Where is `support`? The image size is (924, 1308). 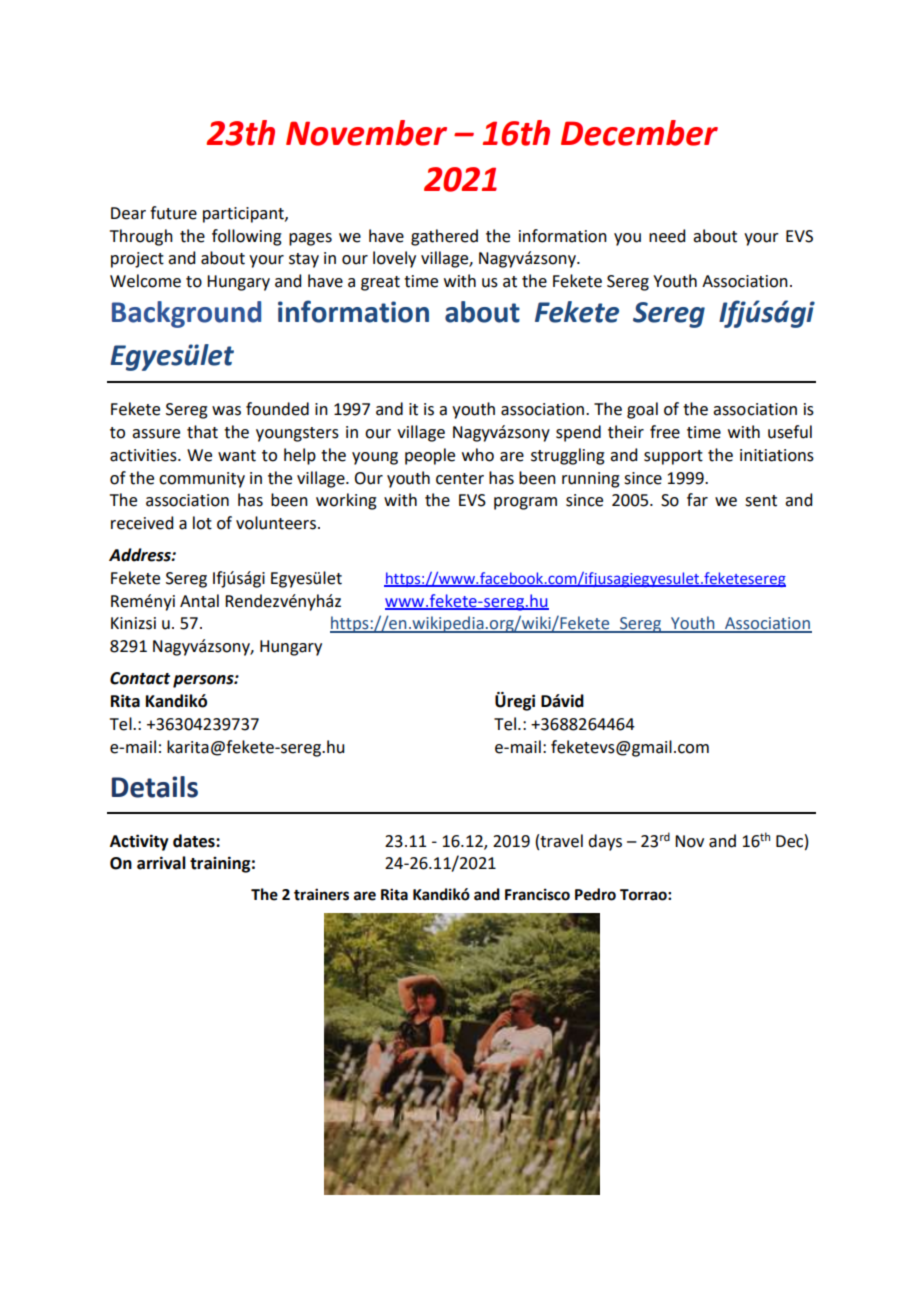 support is located at coordinates (673, 457).
